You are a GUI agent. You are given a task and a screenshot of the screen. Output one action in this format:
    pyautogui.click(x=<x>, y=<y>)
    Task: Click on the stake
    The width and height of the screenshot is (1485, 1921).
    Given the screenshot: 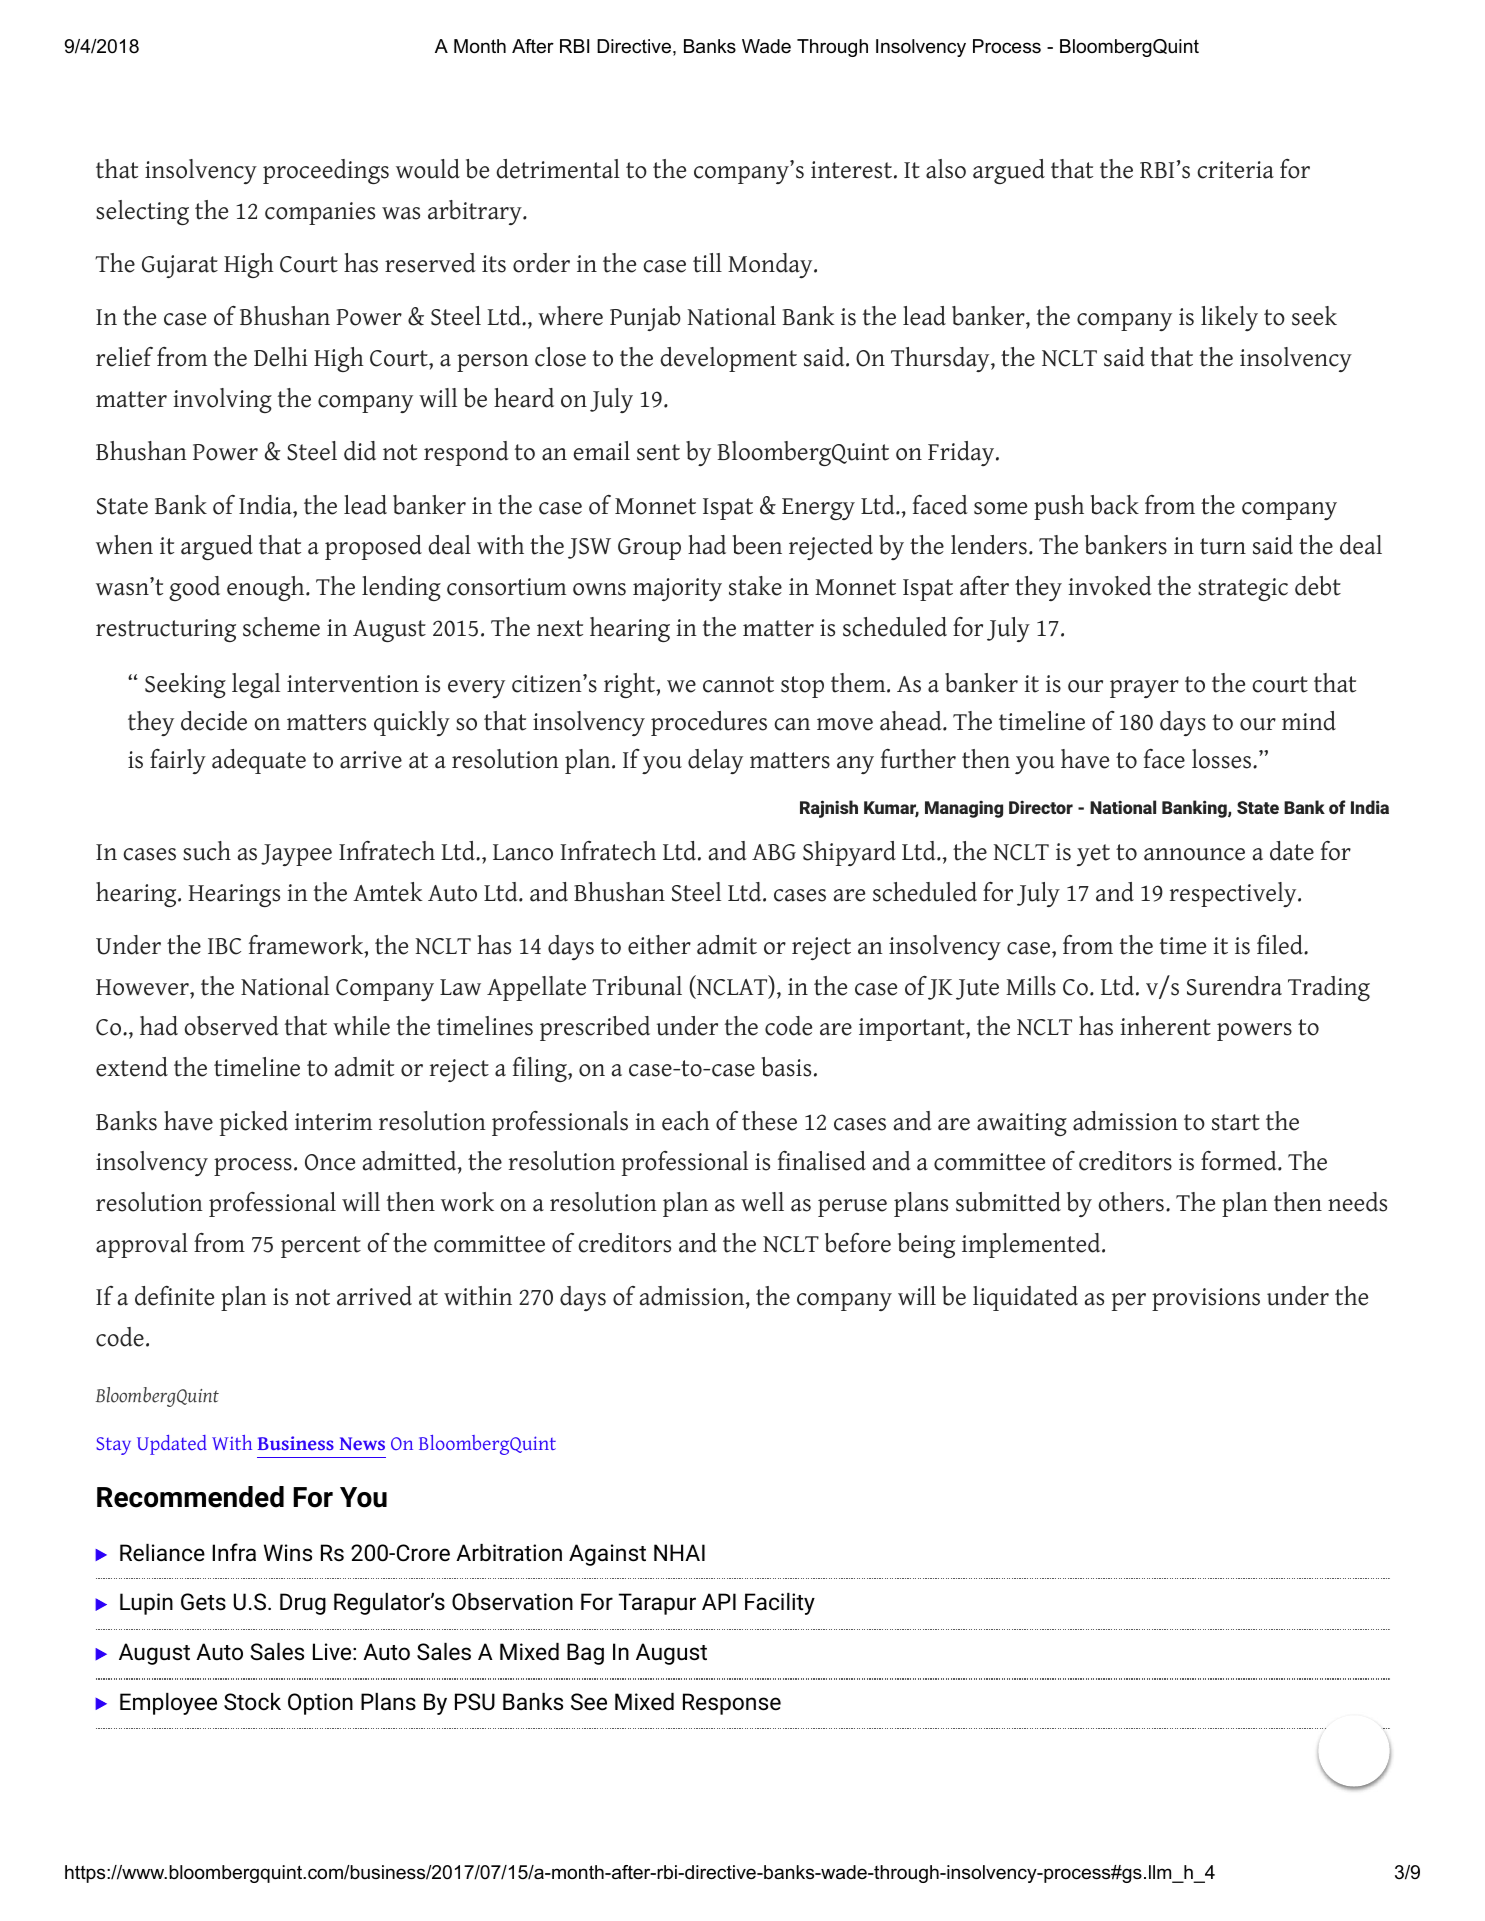 What is the action you would take?
    pyautogui.click(x=755, y=586)
